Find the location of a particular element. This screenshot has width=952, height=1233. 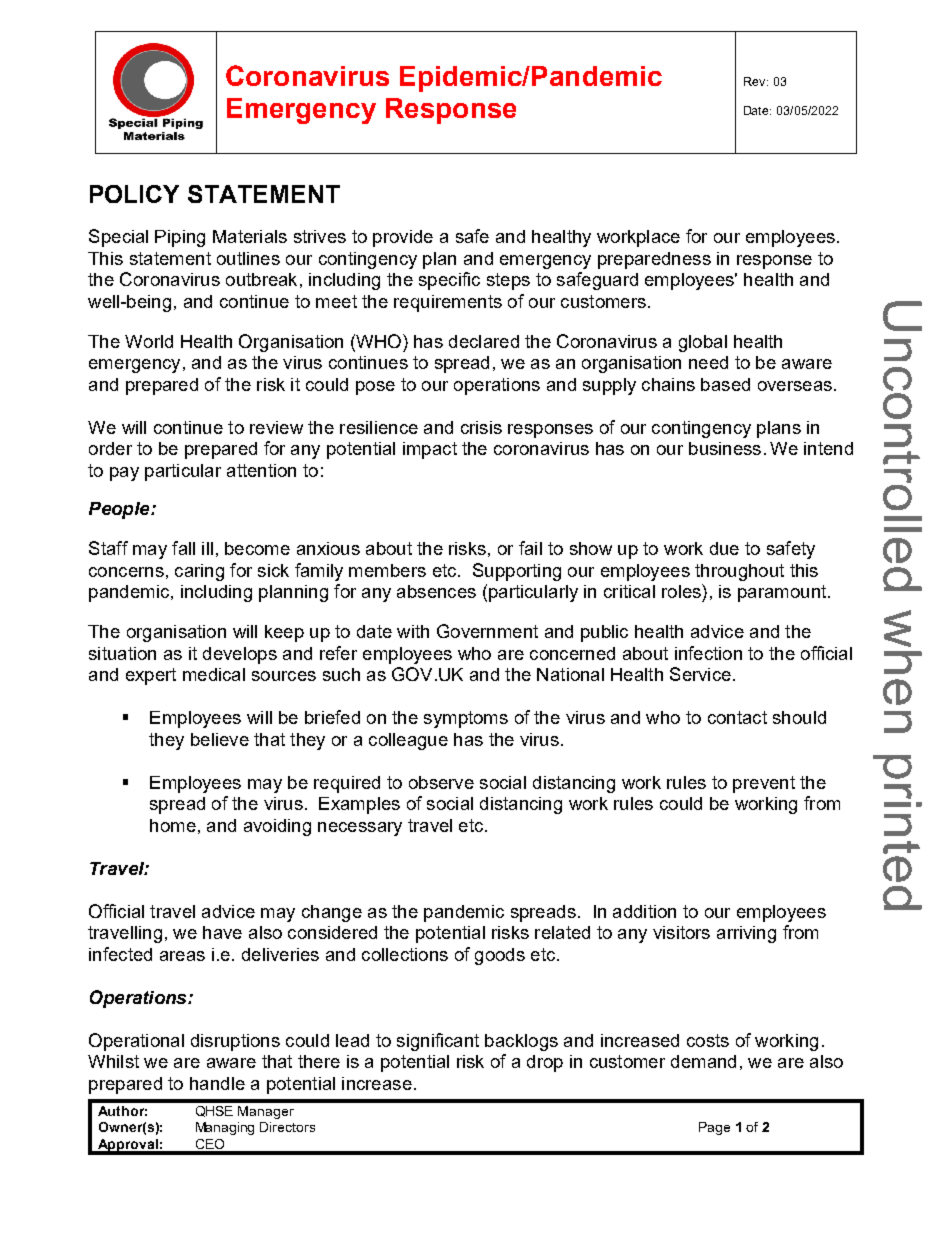

provide is located at coordinates (403, 238).
